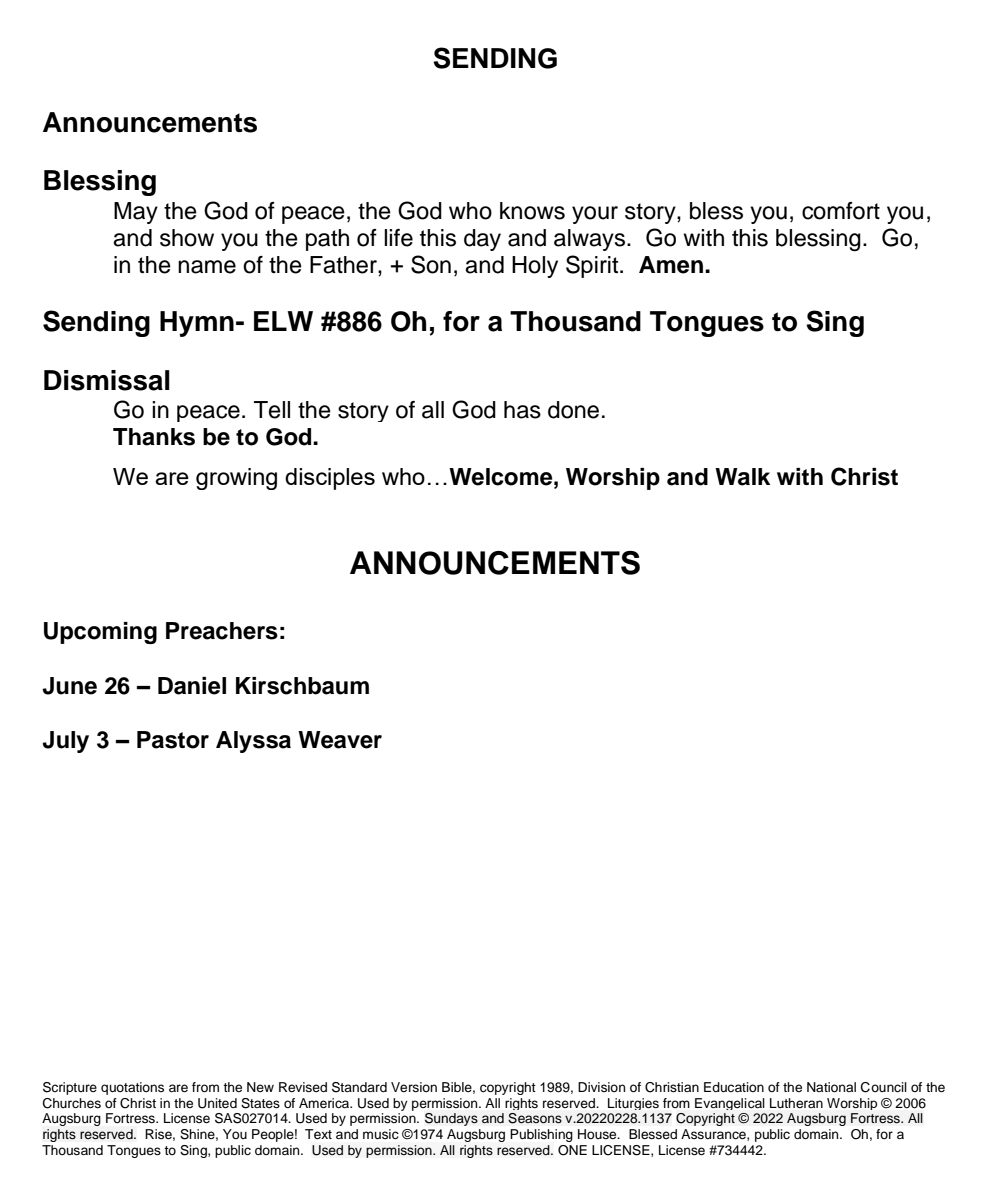  What do you see at coordinates (841, 211) in the screenshot?
I see `comfort` at bounding box center [841, 211].
